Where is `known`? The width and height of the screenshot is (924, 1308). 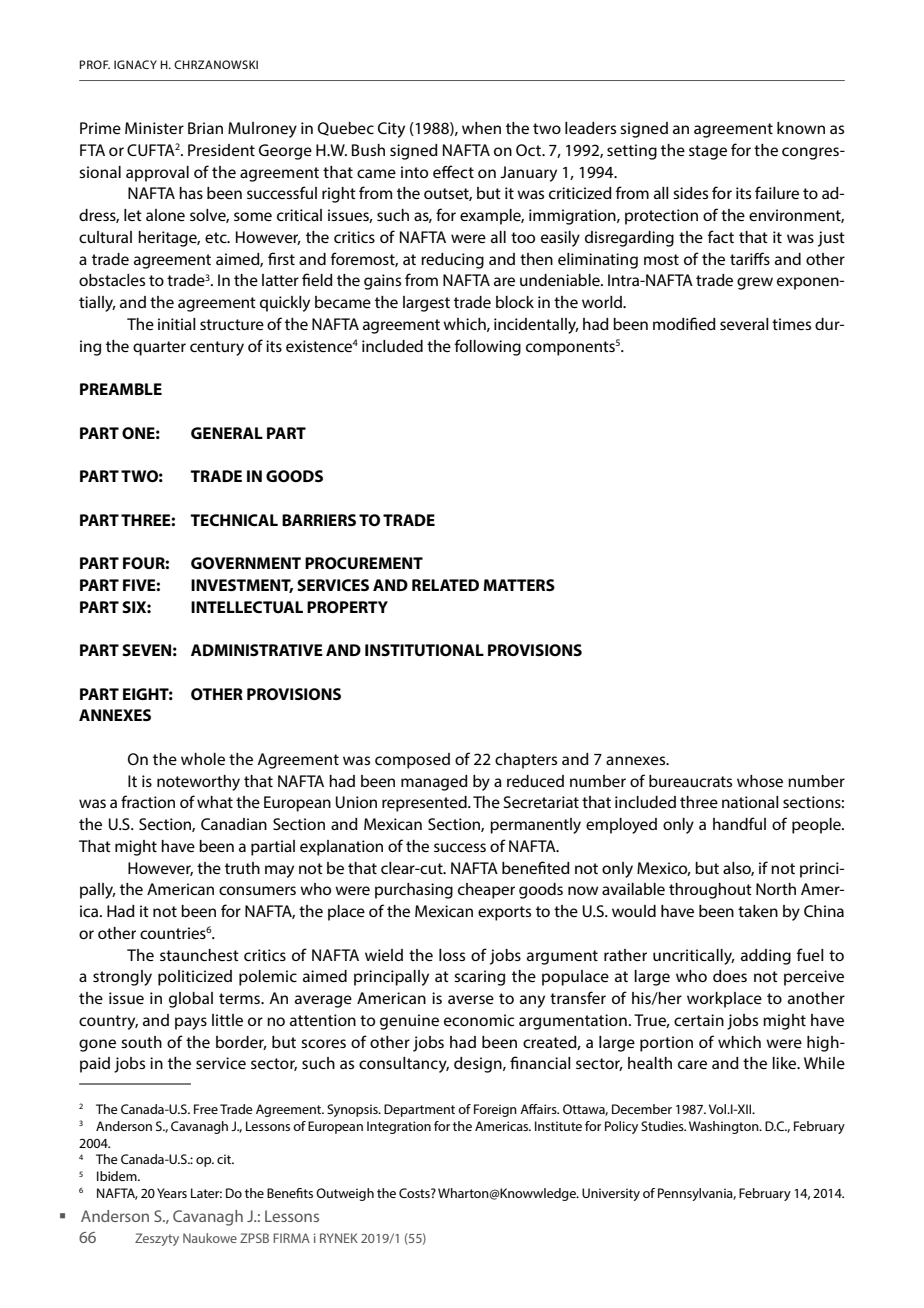 known is located at coordinates (801, 128).
